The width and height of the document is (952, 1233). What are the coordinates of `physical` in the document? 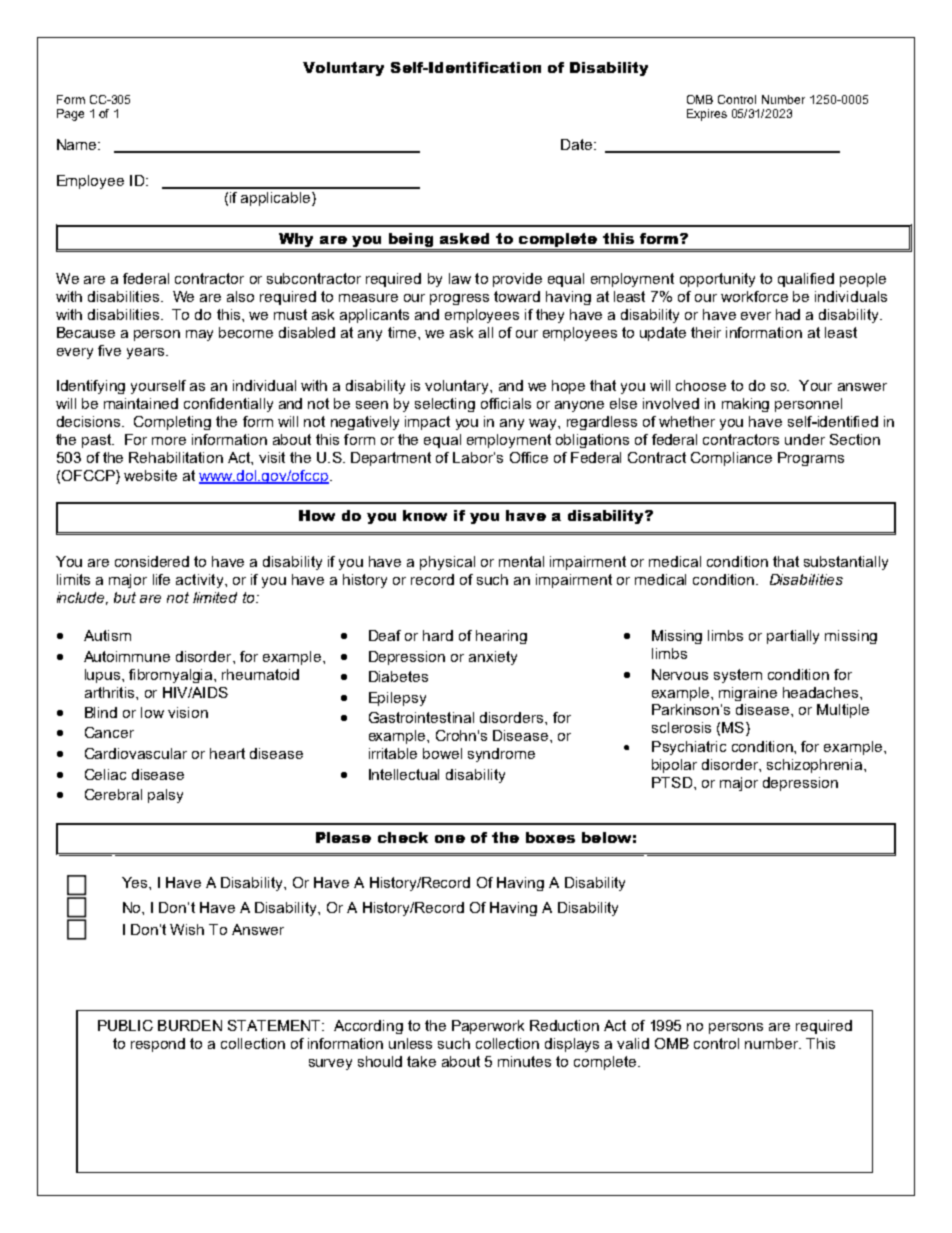 It's located at (447, 563).
